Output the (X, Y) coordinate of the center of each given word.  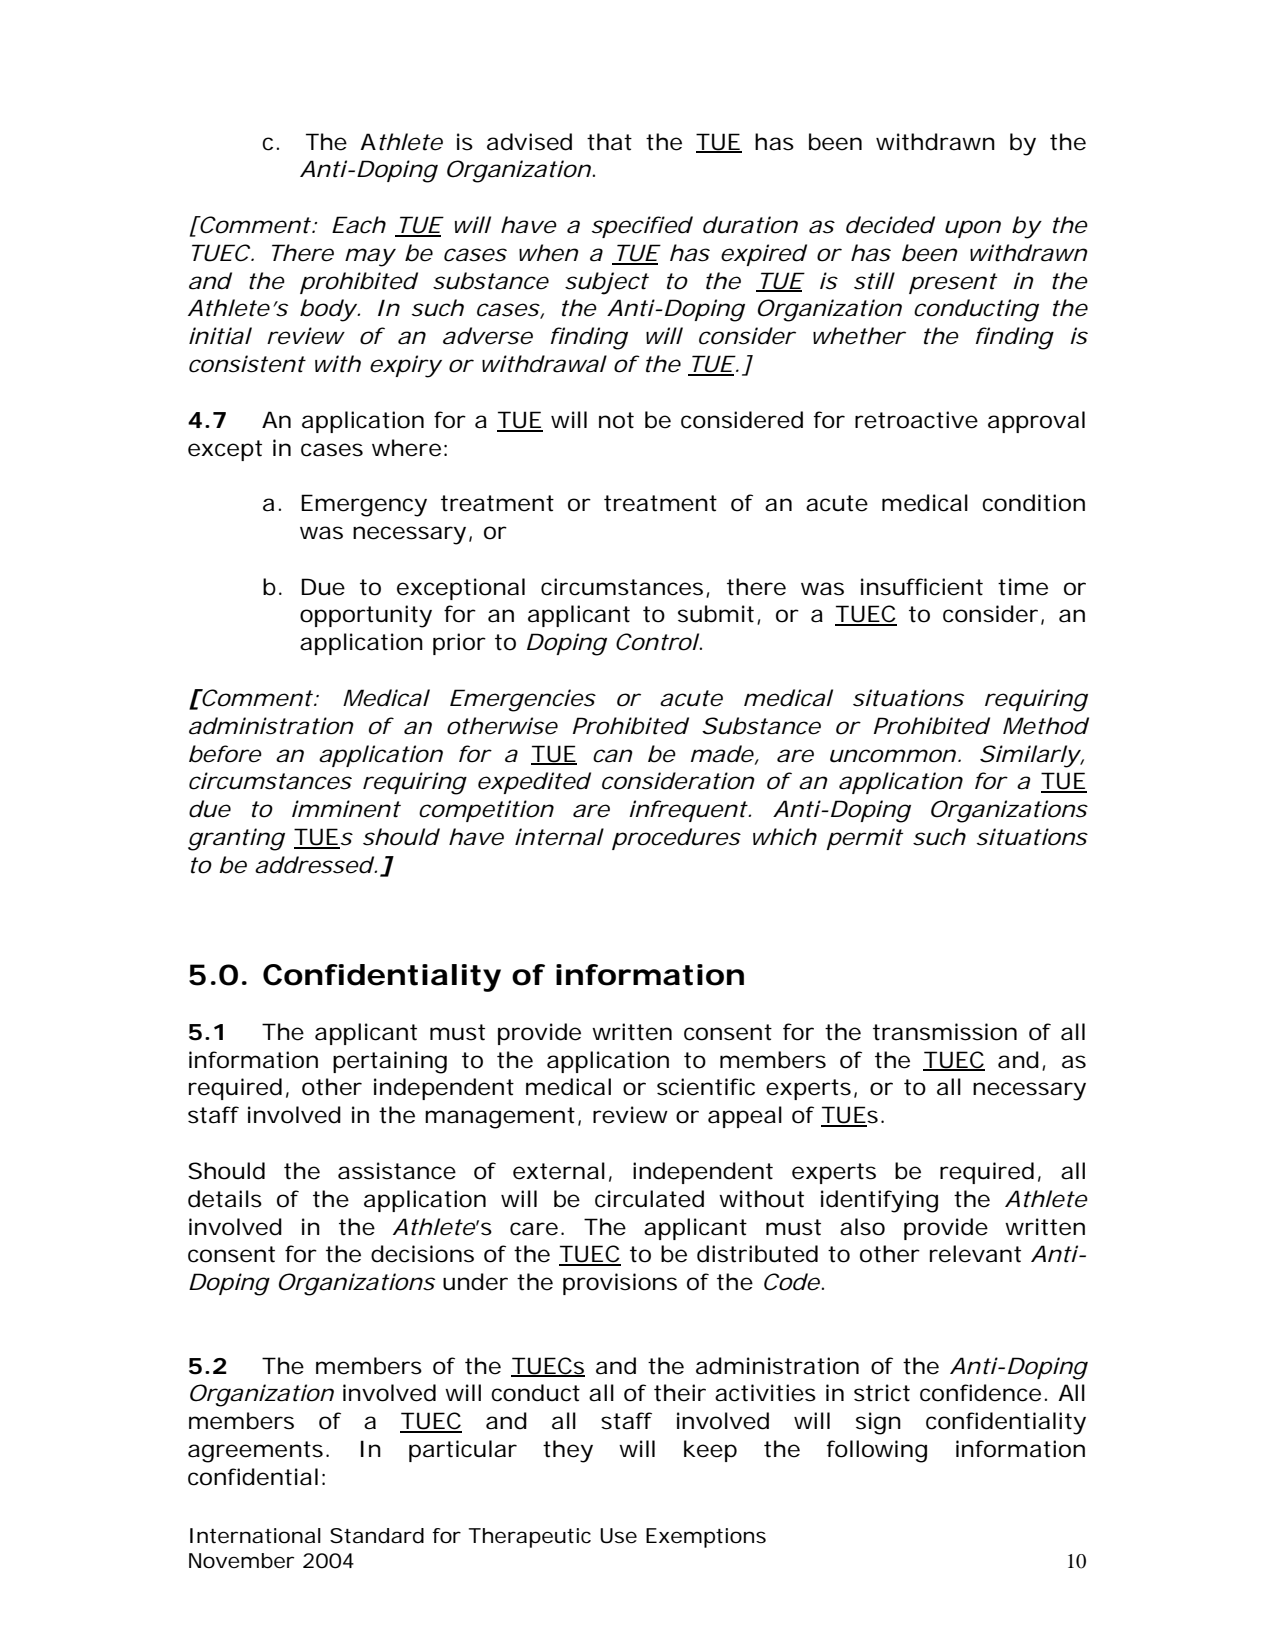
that (609, 142)
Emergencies (523, 700)
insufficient (922, 587)
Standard (377, 1536)
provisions (620, 1284)
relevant (975, 1254)
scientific (706, 1087)
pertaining (390, 1062)
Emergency (364, 505)
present (953, 283)
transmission (945, 1032)
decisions (422, 1254)
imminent (346, 809)
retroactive (916, 420)
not (616, 420)
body (328, 310)
